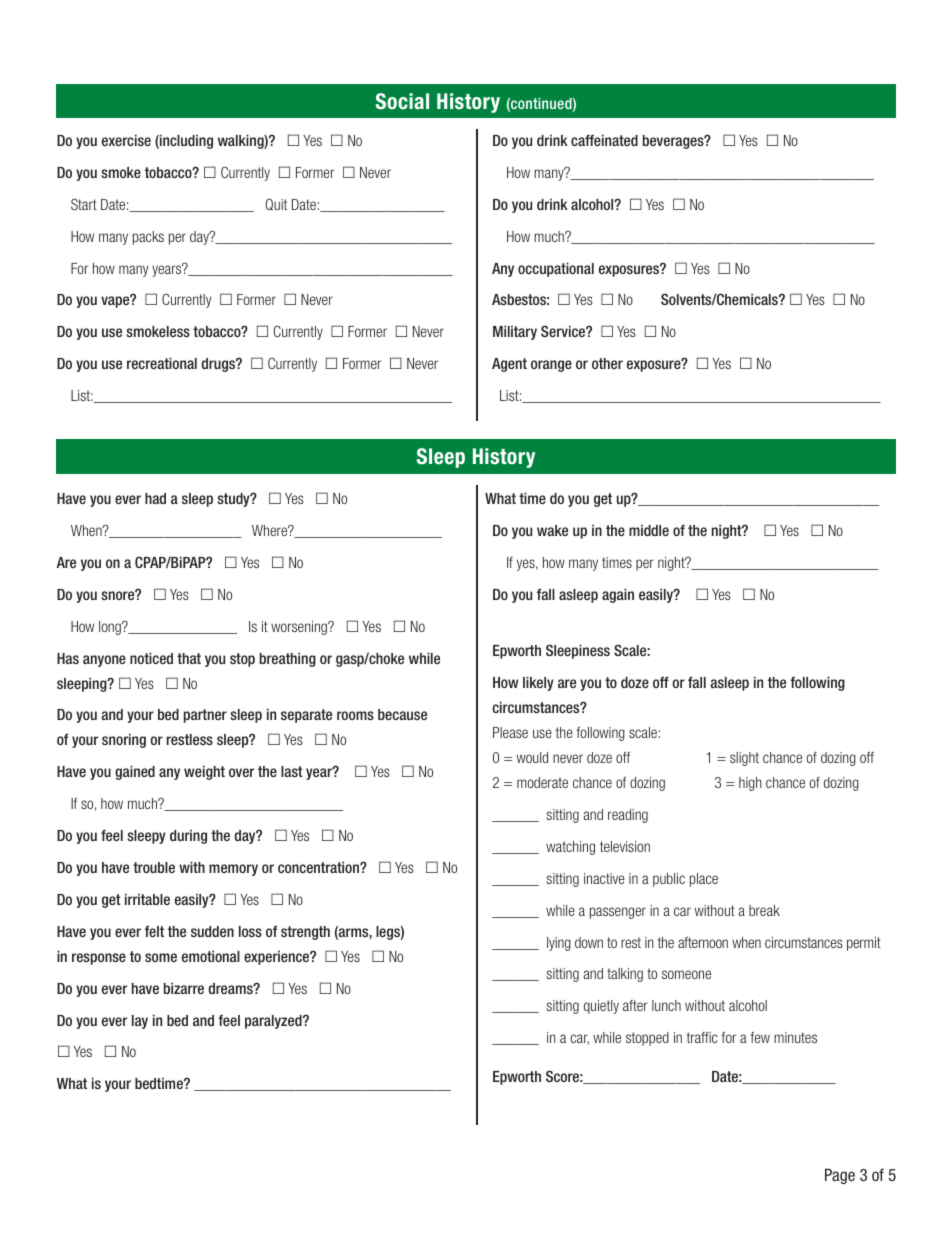  I want to click on recreational, so click(162, 363).
